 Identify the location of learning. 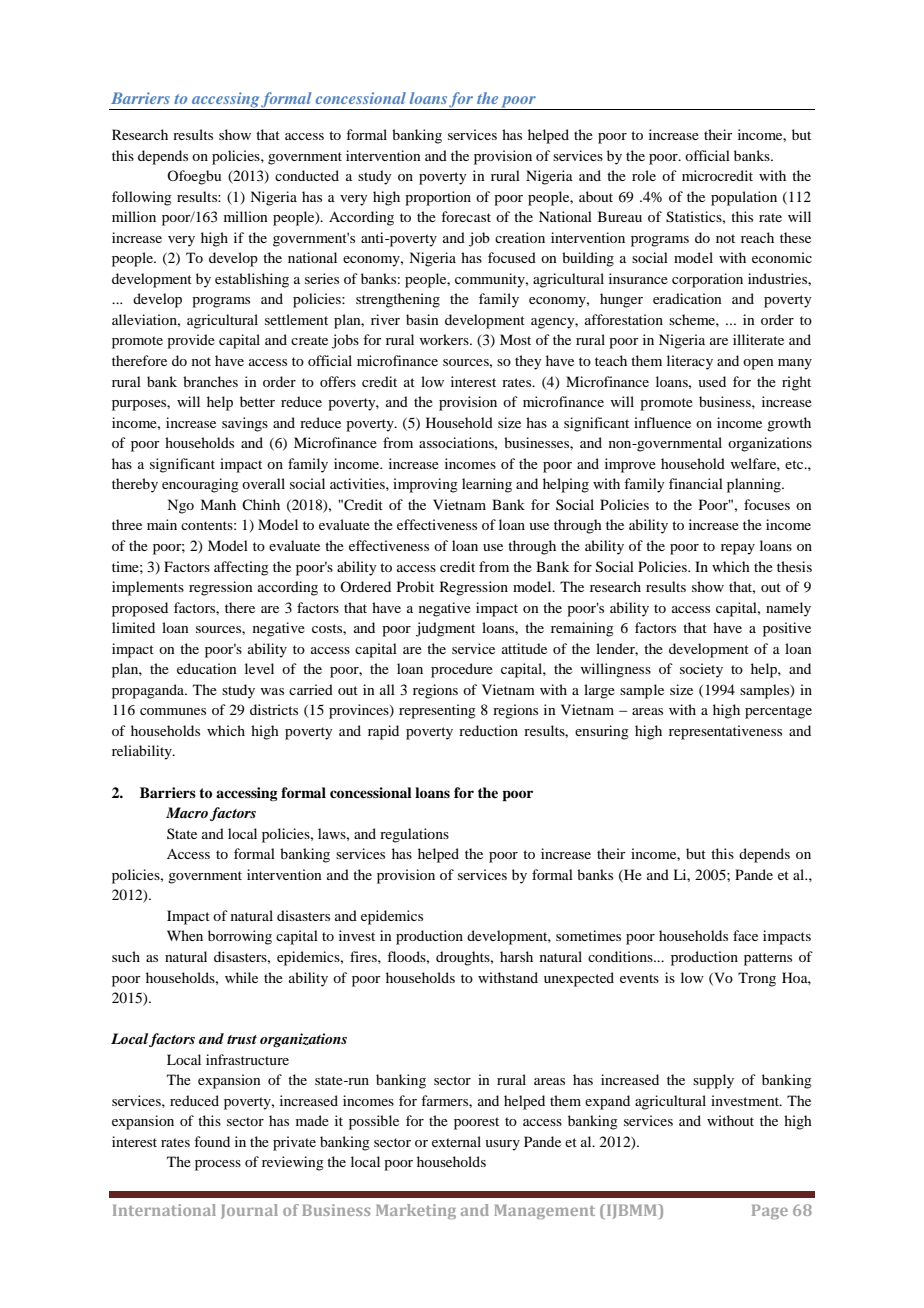
(487, 485).
